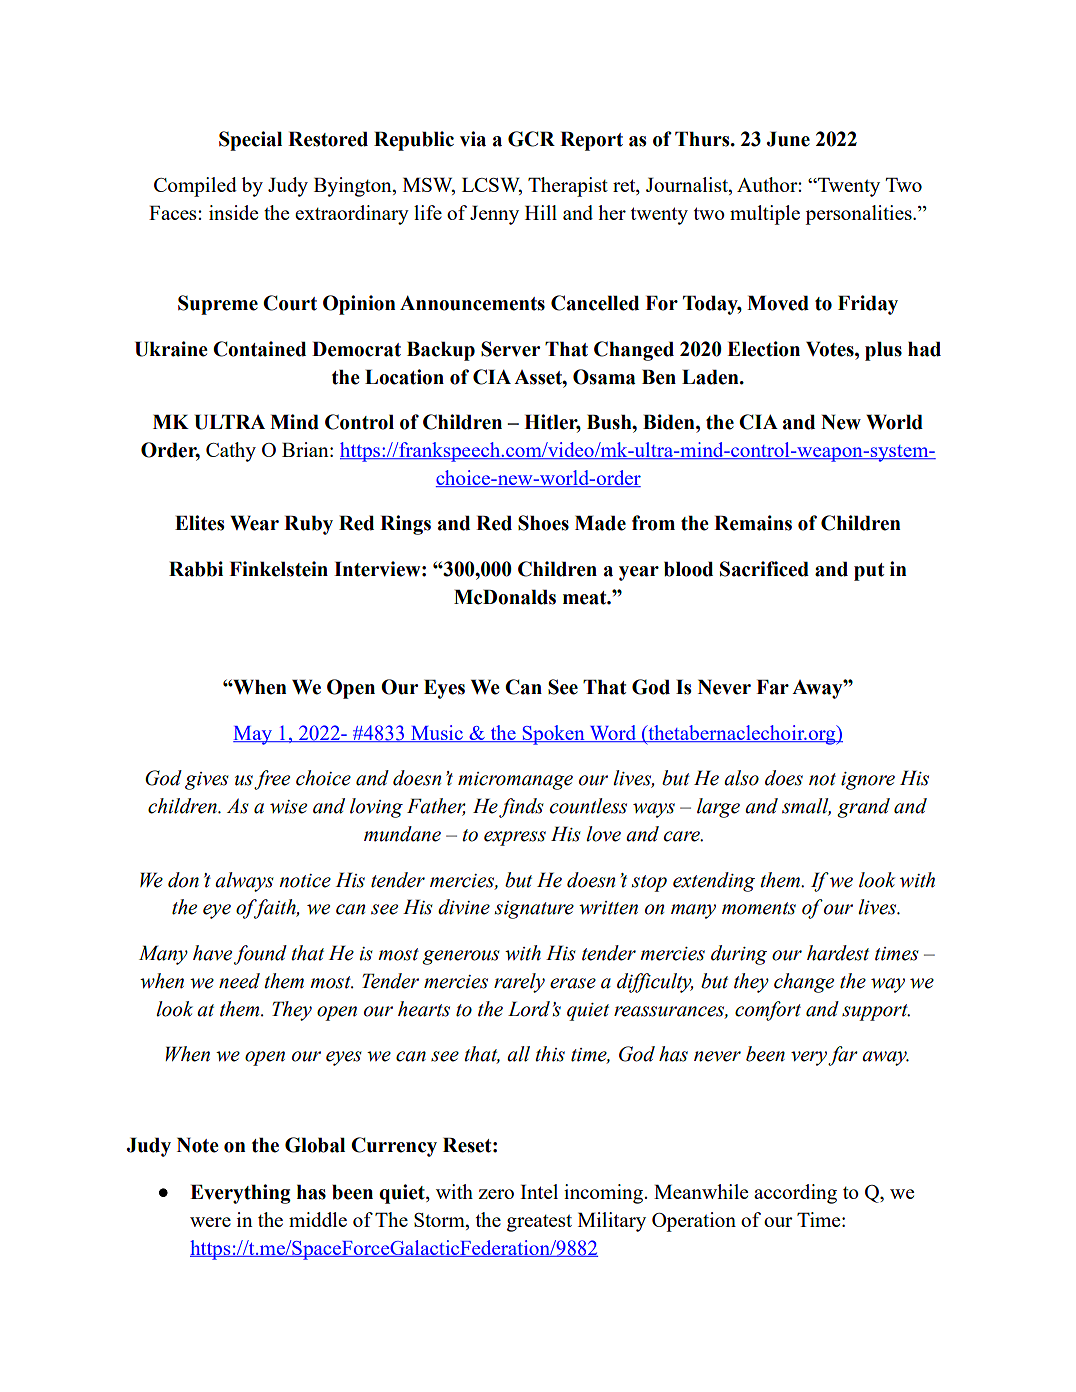 The width and height of the document is (1076, 1392). I want to click on Special, so click(250, 141).
